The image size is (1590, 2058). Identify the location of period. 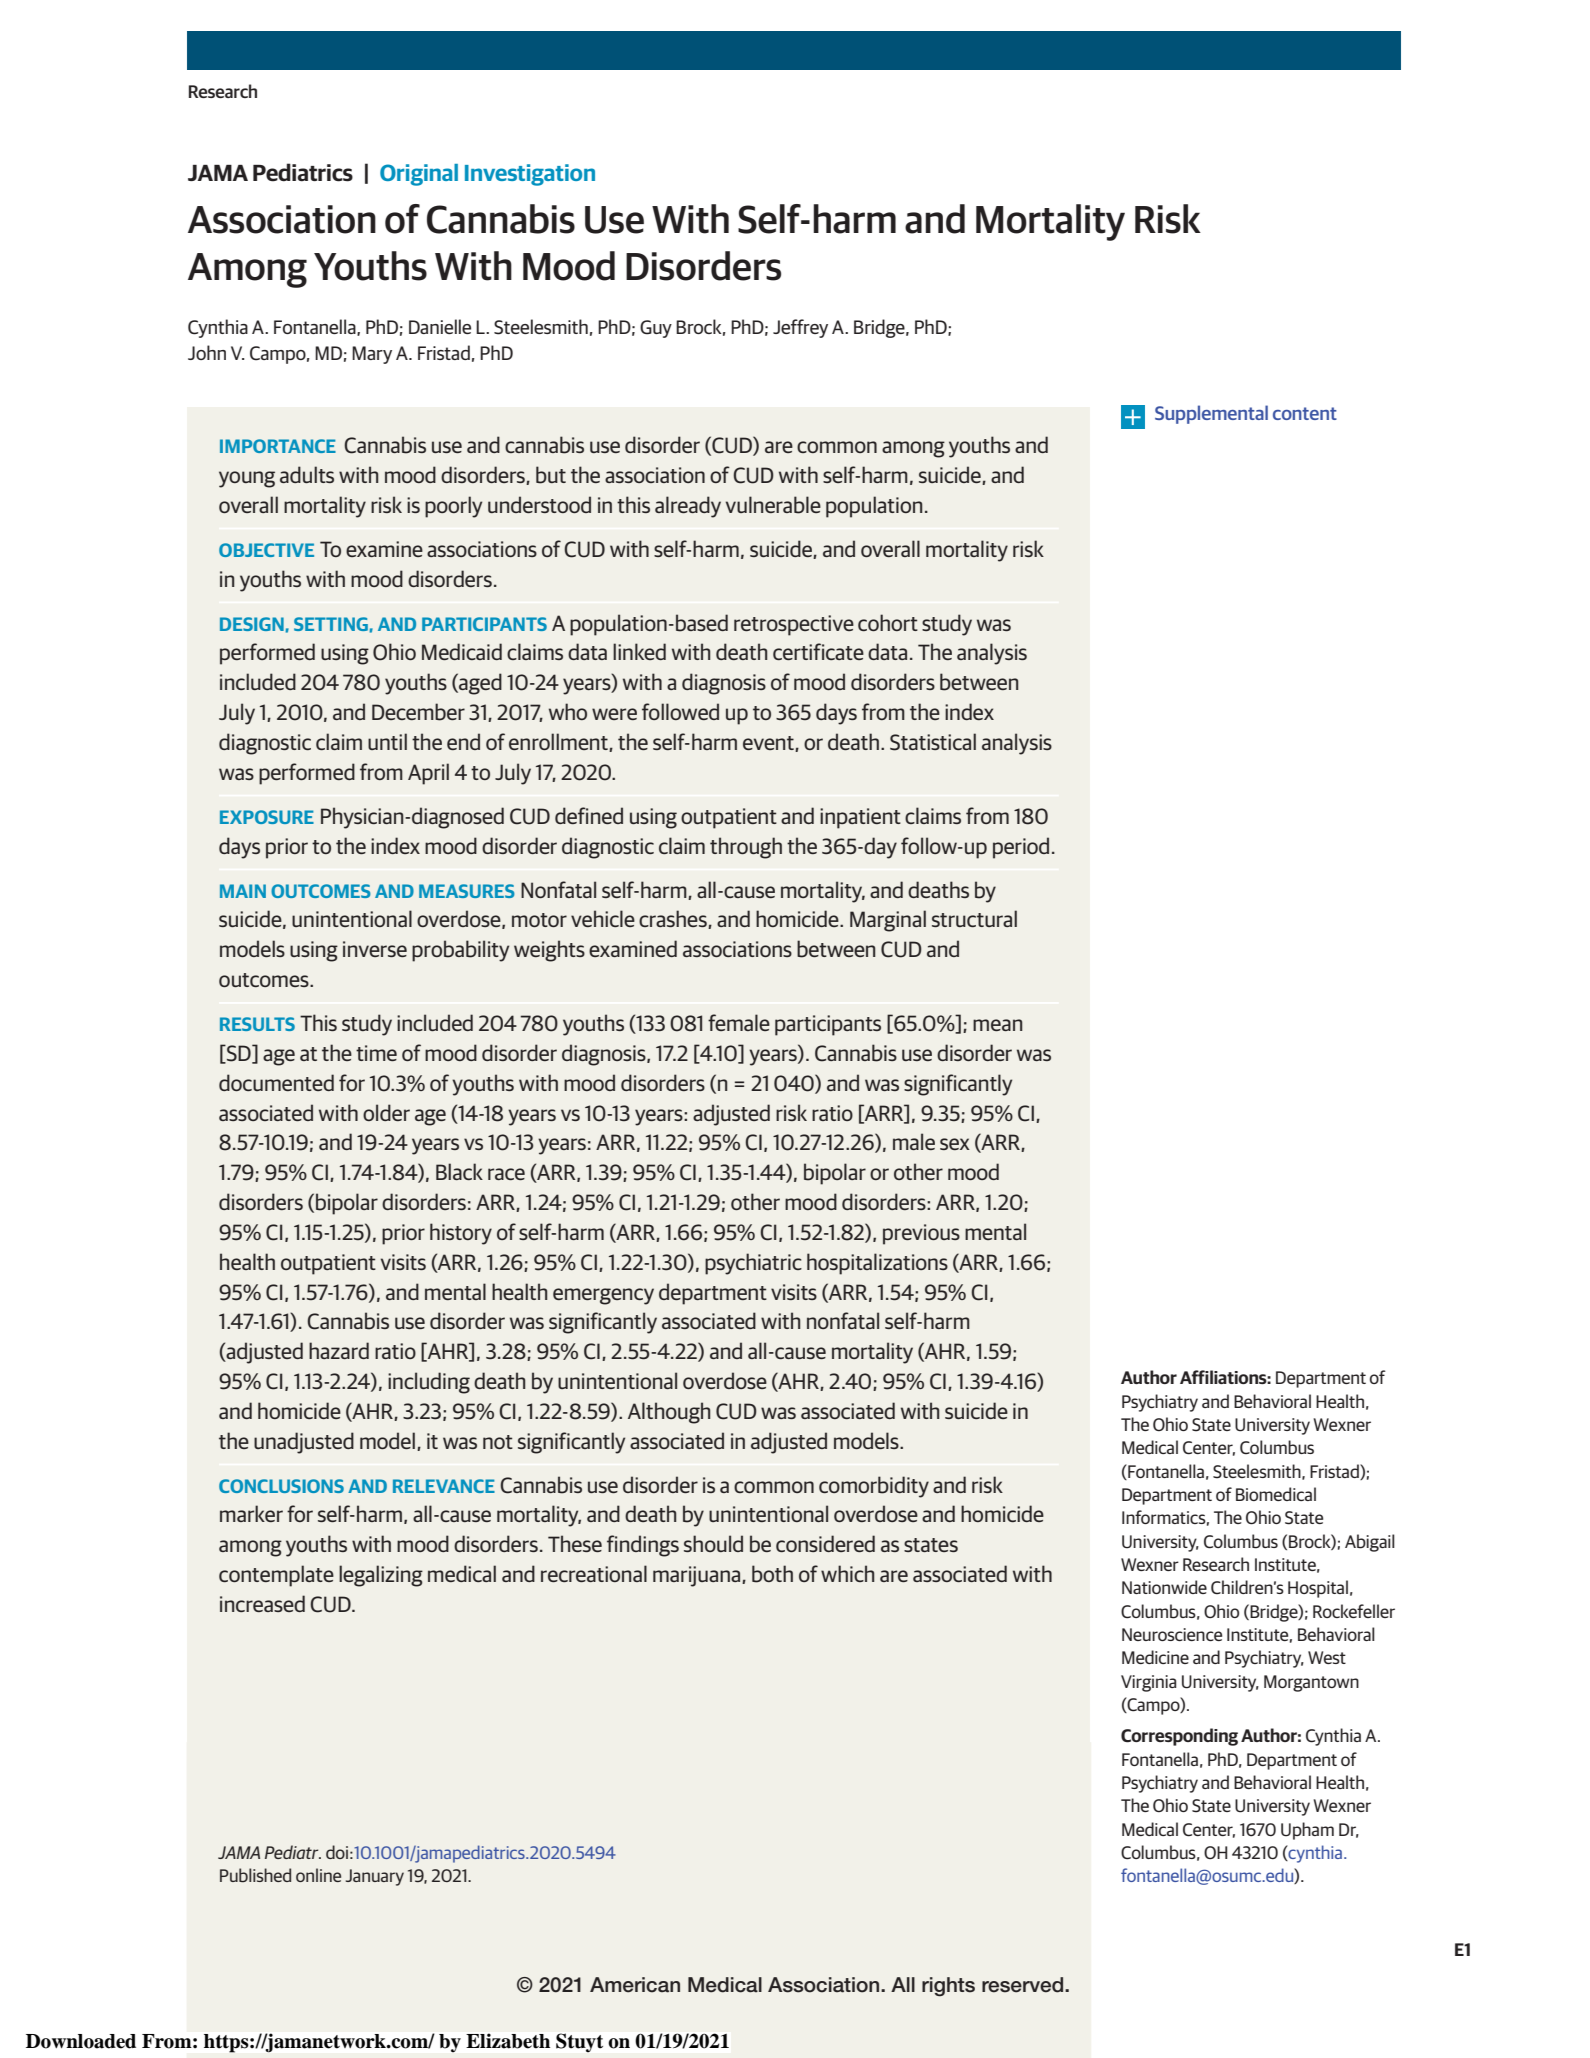
(1021, 848).
